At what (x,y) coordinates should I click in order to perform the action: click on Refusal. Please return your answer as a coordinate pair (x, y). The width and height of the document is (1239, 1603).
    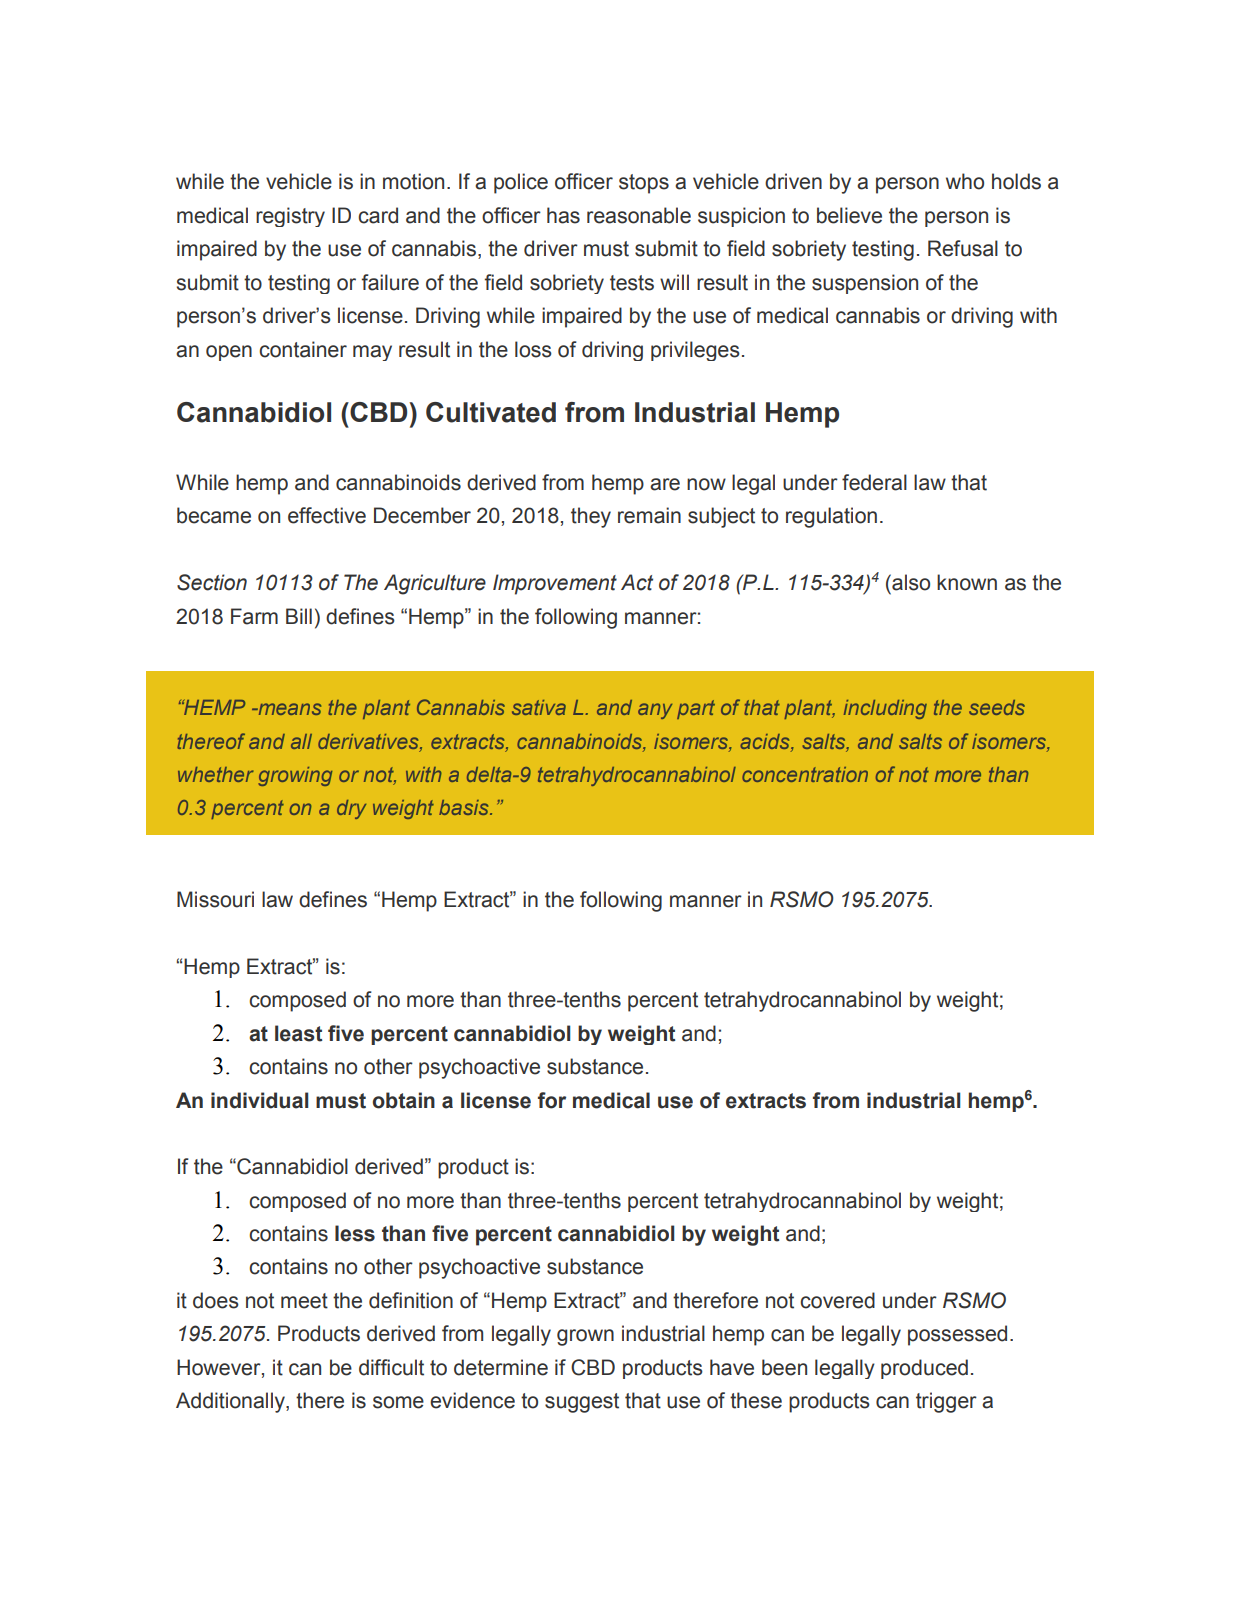
    Looking at the image, I should click on (963, 248).
